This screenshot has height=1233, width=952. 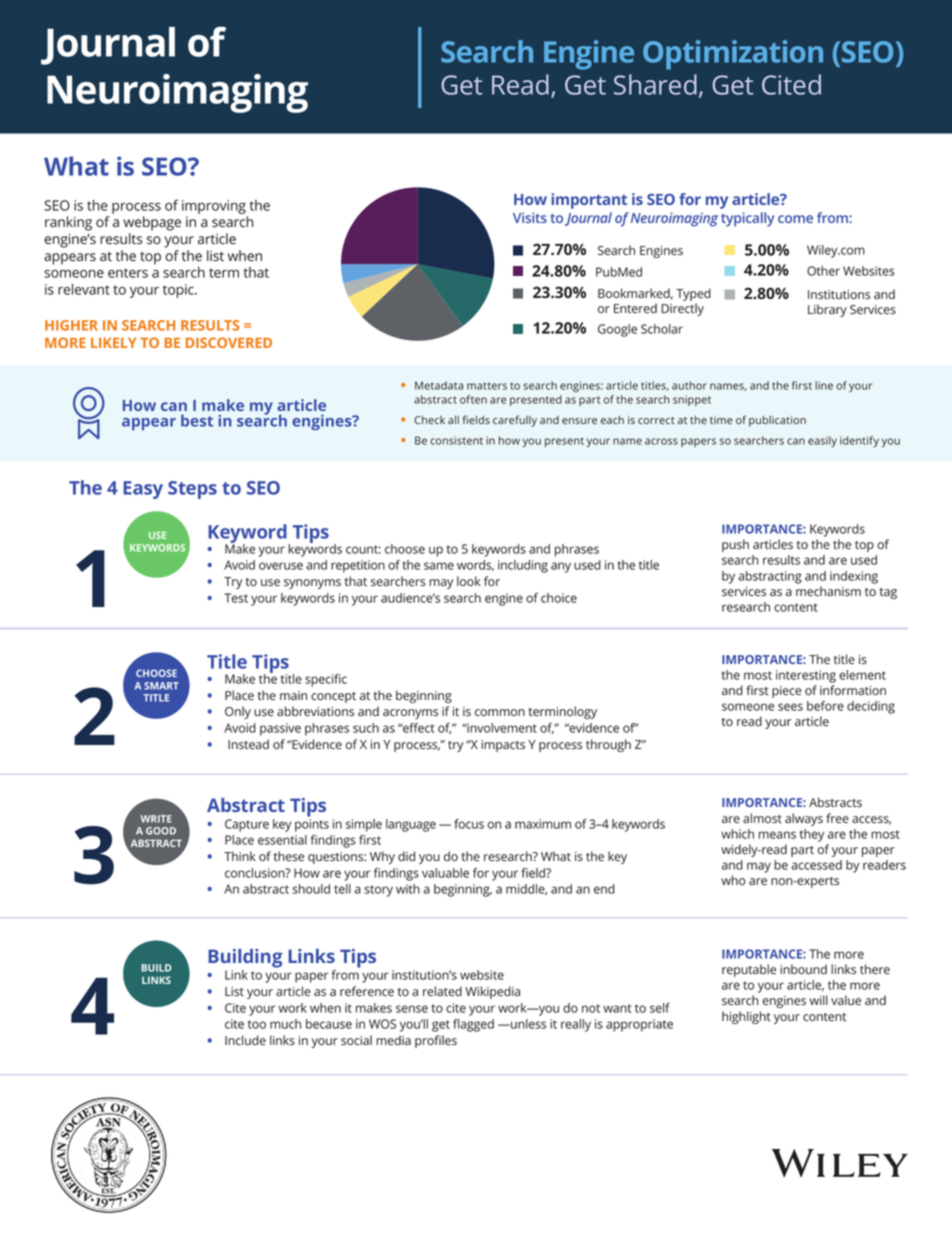 What do you see at coordinates (735, 545) in the screenshot?
I see `push` at bounding box center [735, 545].
